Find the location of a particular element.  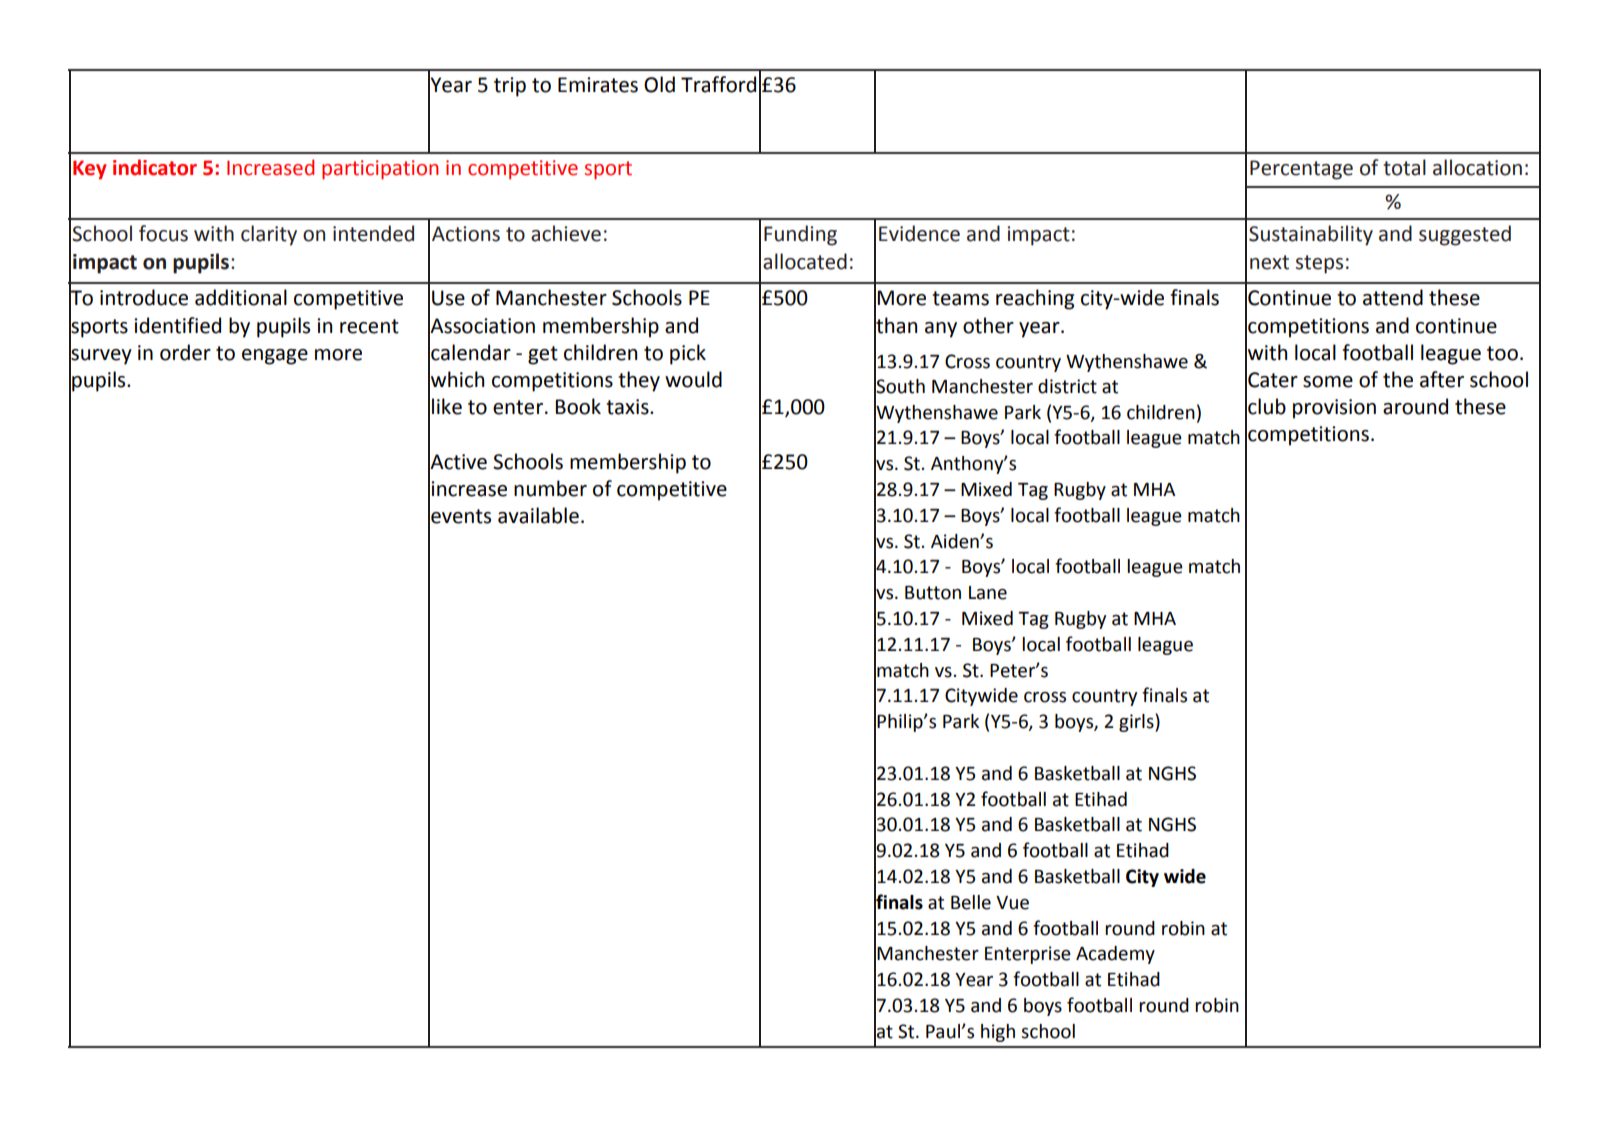

indicator is located at coordinates (155, 167).
